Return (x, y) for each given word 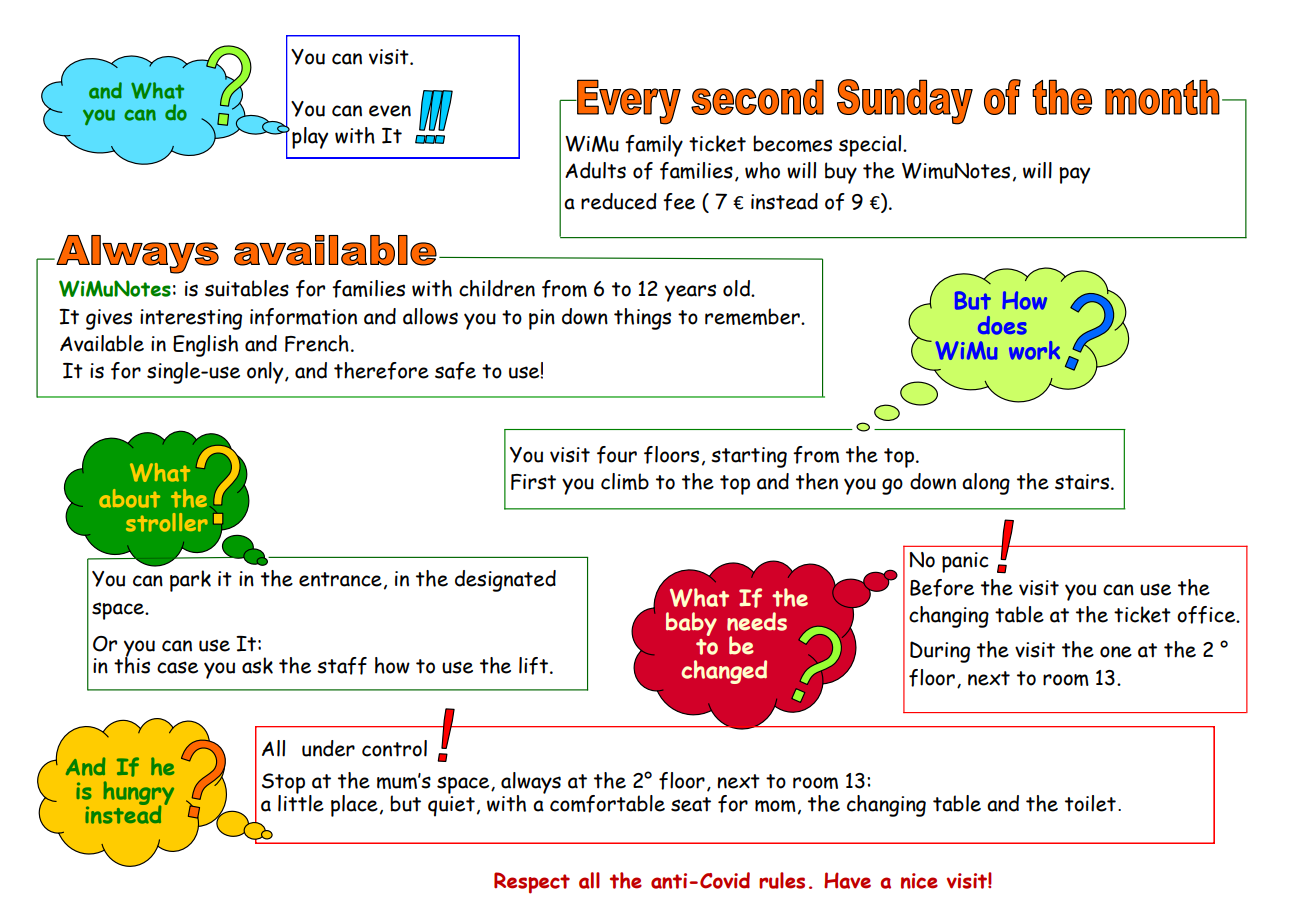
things (642, 319)
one (1116, 652)
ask (257, 665)
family (654, 146)
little (301, 802)
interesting (191, 319)
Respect (532, 883)
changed (724, 672)
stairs (1083, 482)
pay (1074, 175)
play (310, 138)
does (1002, 325)
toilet (1090, 803)
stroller (167, 522)
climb (625, 481)
